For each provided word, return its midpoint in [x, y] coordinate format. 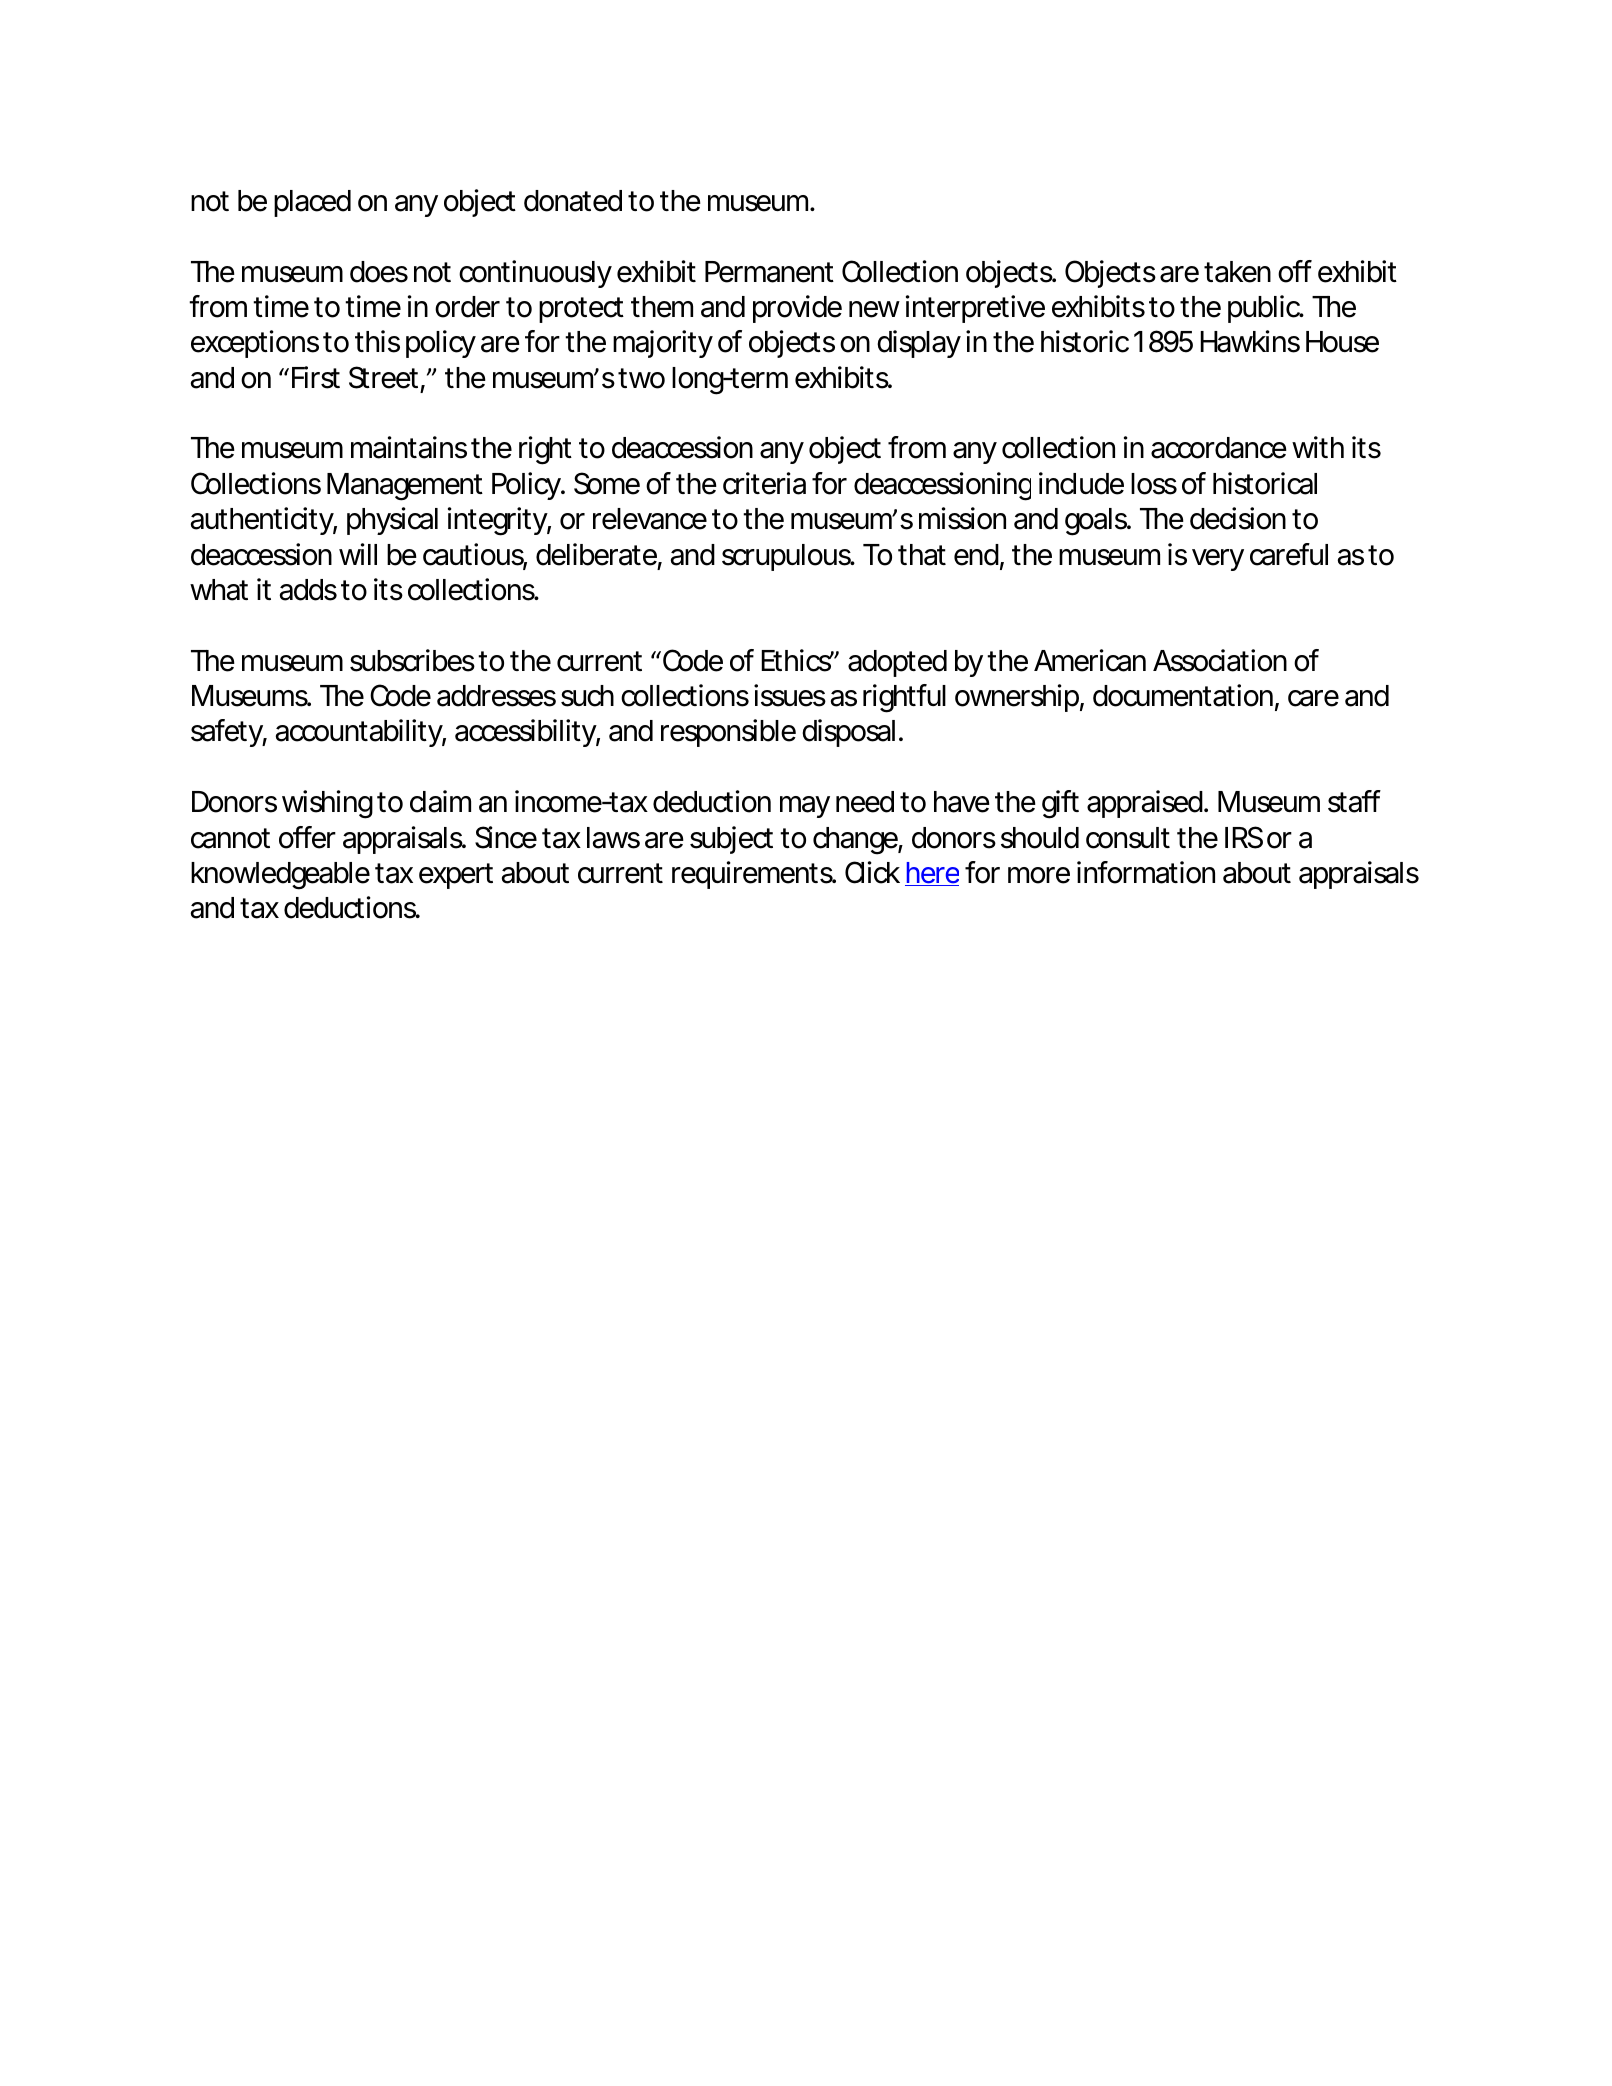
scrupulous [788, 557]
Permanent [769, 272]
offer [307, 837]
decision [1238, 518]
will [358, 554]
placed [312, 203]
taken [1237, 272]
